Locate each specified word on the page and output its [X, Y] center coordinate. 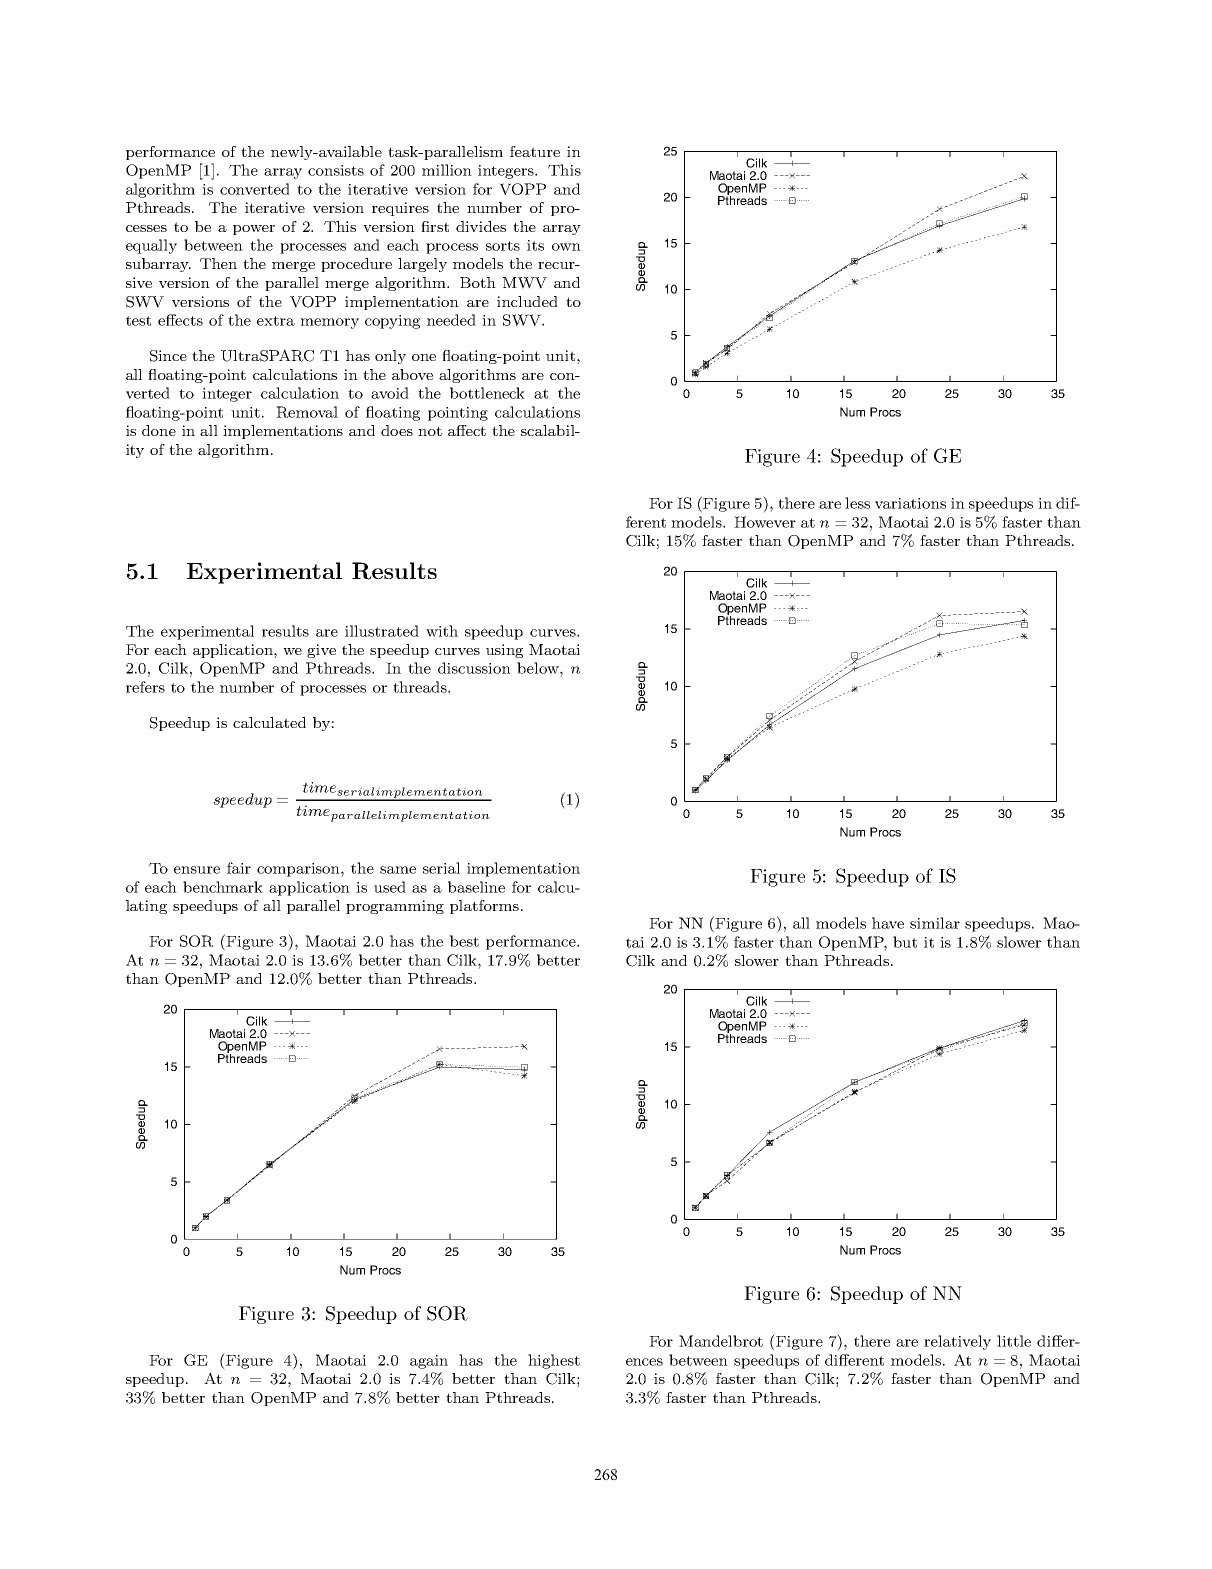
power [254, 230]
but [905, 942]
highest [554, 1361]
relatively [957, 1342]
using [504, 651]
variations [910, 503]
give [321, 651]
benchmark [223, 887]
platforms [484, 907]
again [429, 1362]
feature [535, 151]
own [566, 247]
